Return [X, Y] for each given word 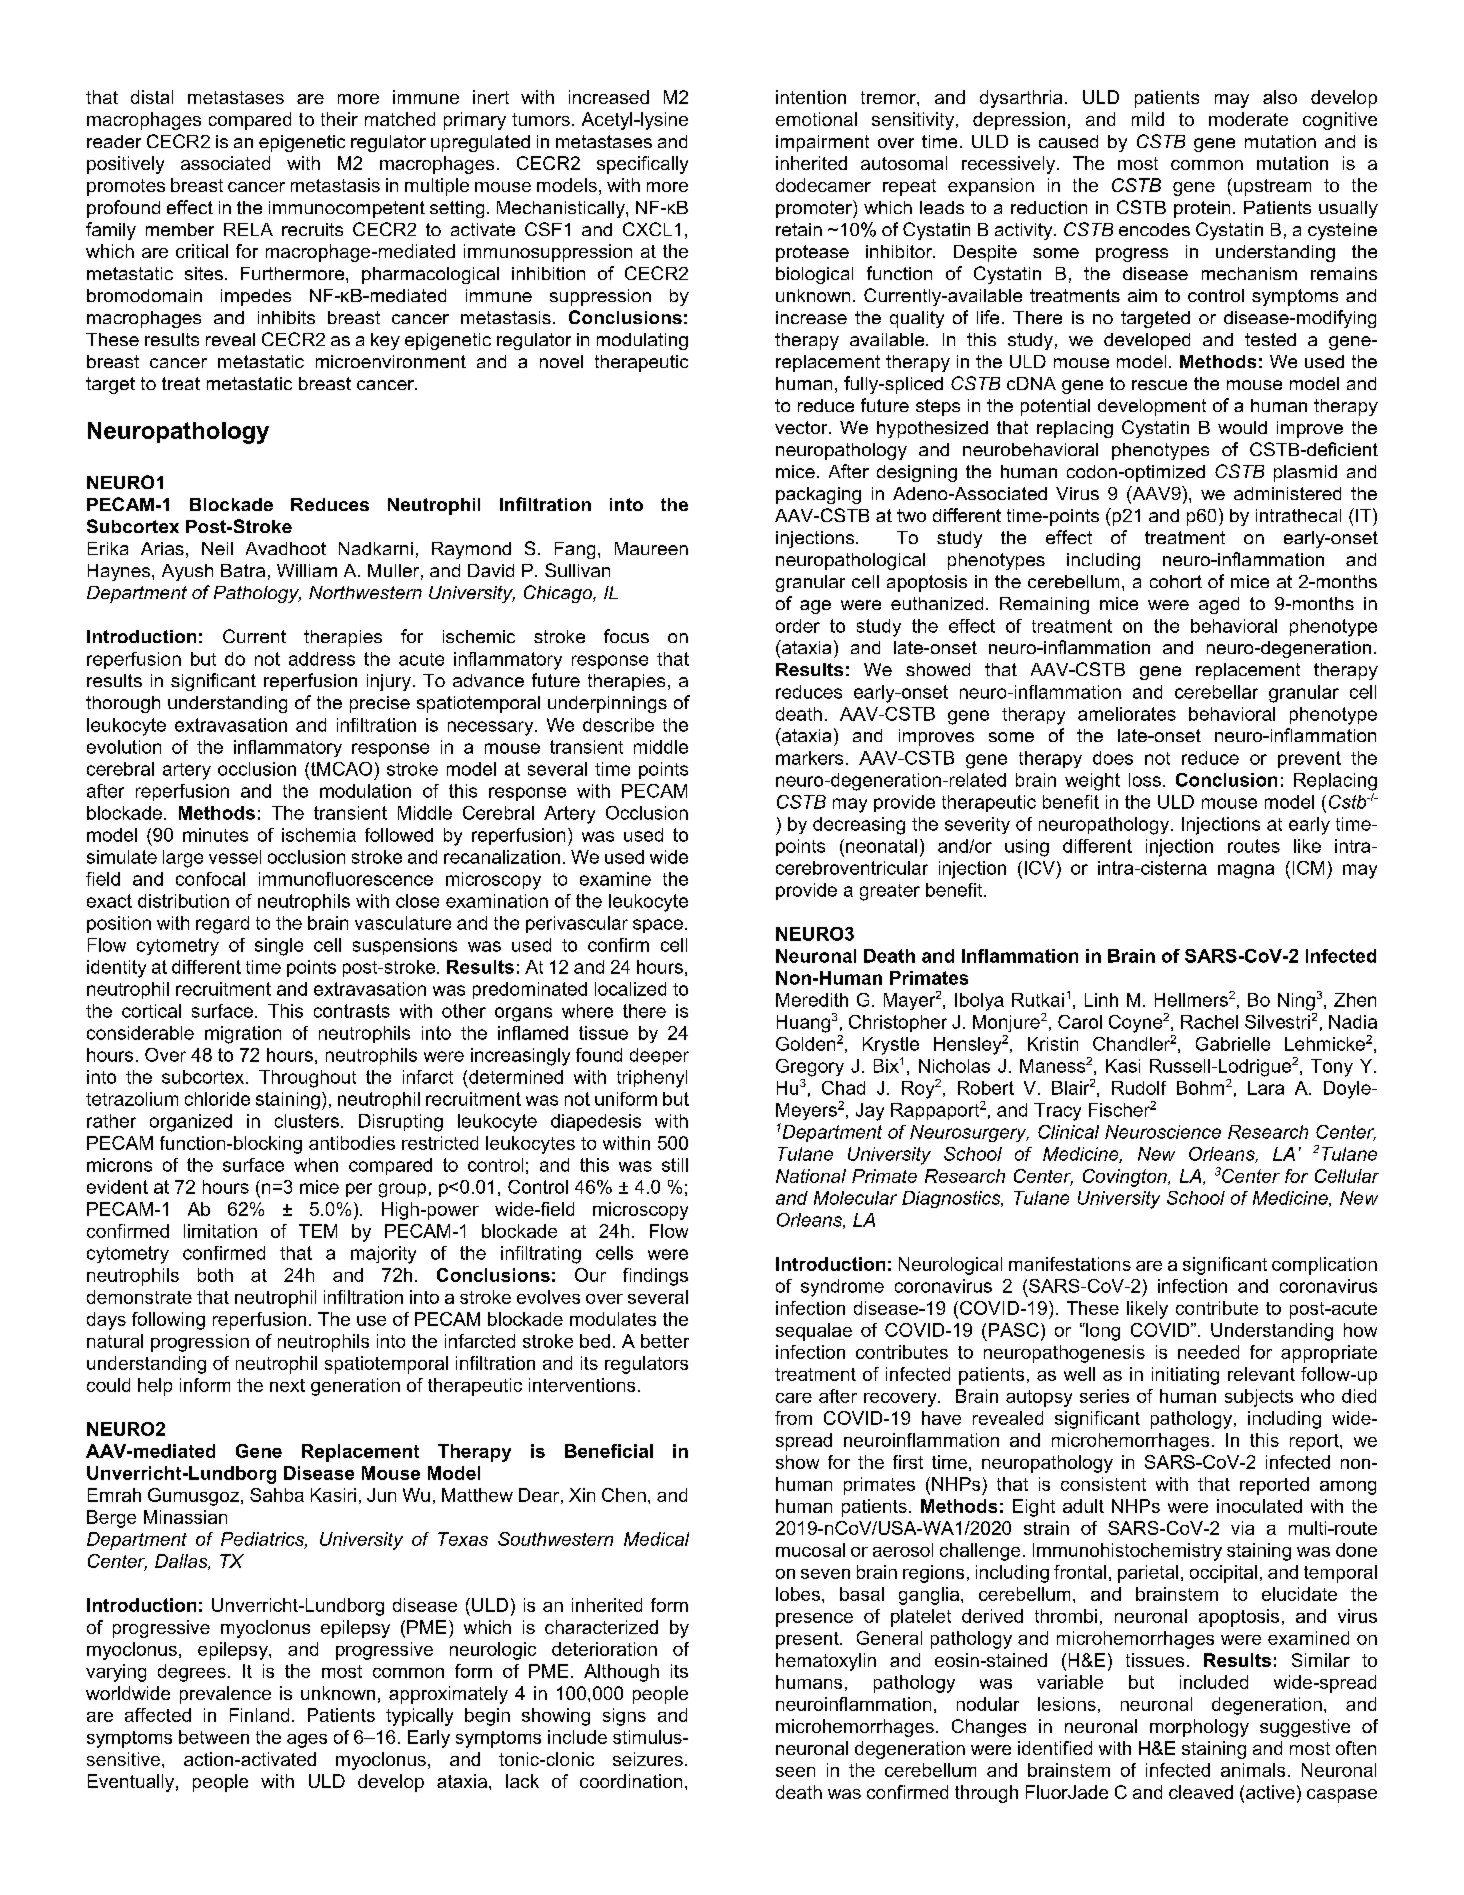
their [339, 119]
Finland [259, 1715]
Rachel [1209, 1022]
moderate [1248, 119]
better [665, 1341]
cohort [1176, 581]
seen [795, 1772]
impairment [822, 143]
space [658, 926]
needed [1208, 1352]
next [287, 1385]
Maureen [651, 548]
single [279, 947]
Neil [217, 548]
